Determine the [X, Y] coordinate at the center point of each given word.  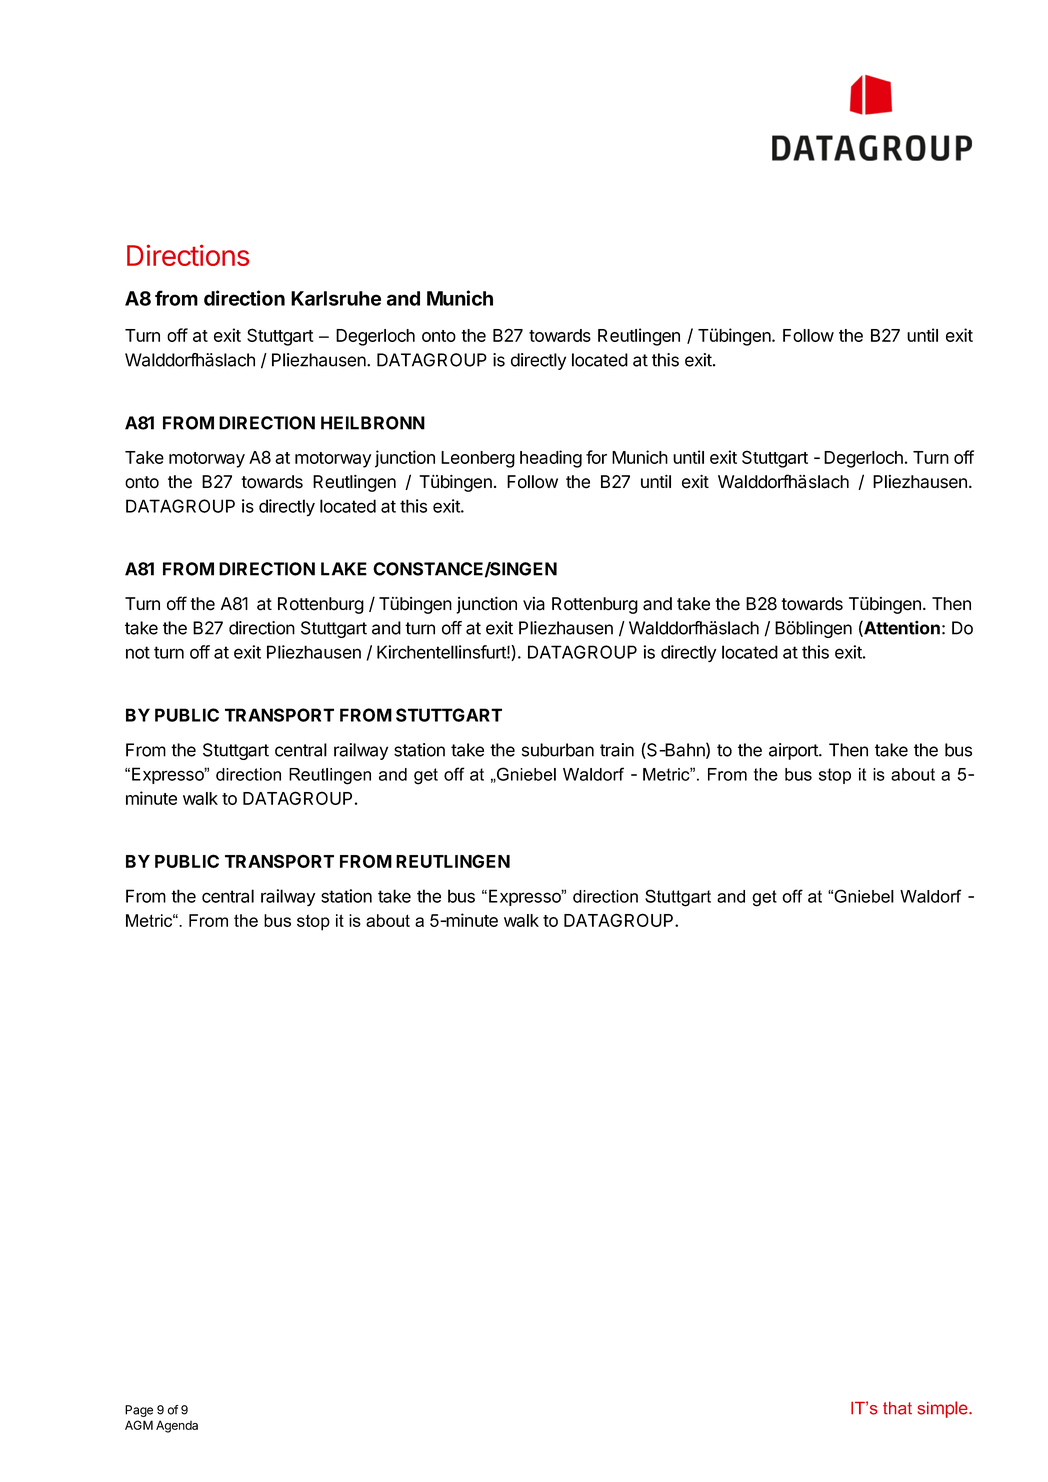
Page [139, 1411]
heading [551, 459]
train [617, 750]
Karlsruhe [336, 298]
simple [944, 1409]
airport [794, 751]
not [138, 652]
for [596, 457]
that [897, 1408]
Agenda [177, 1426]
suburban [558, 750]
